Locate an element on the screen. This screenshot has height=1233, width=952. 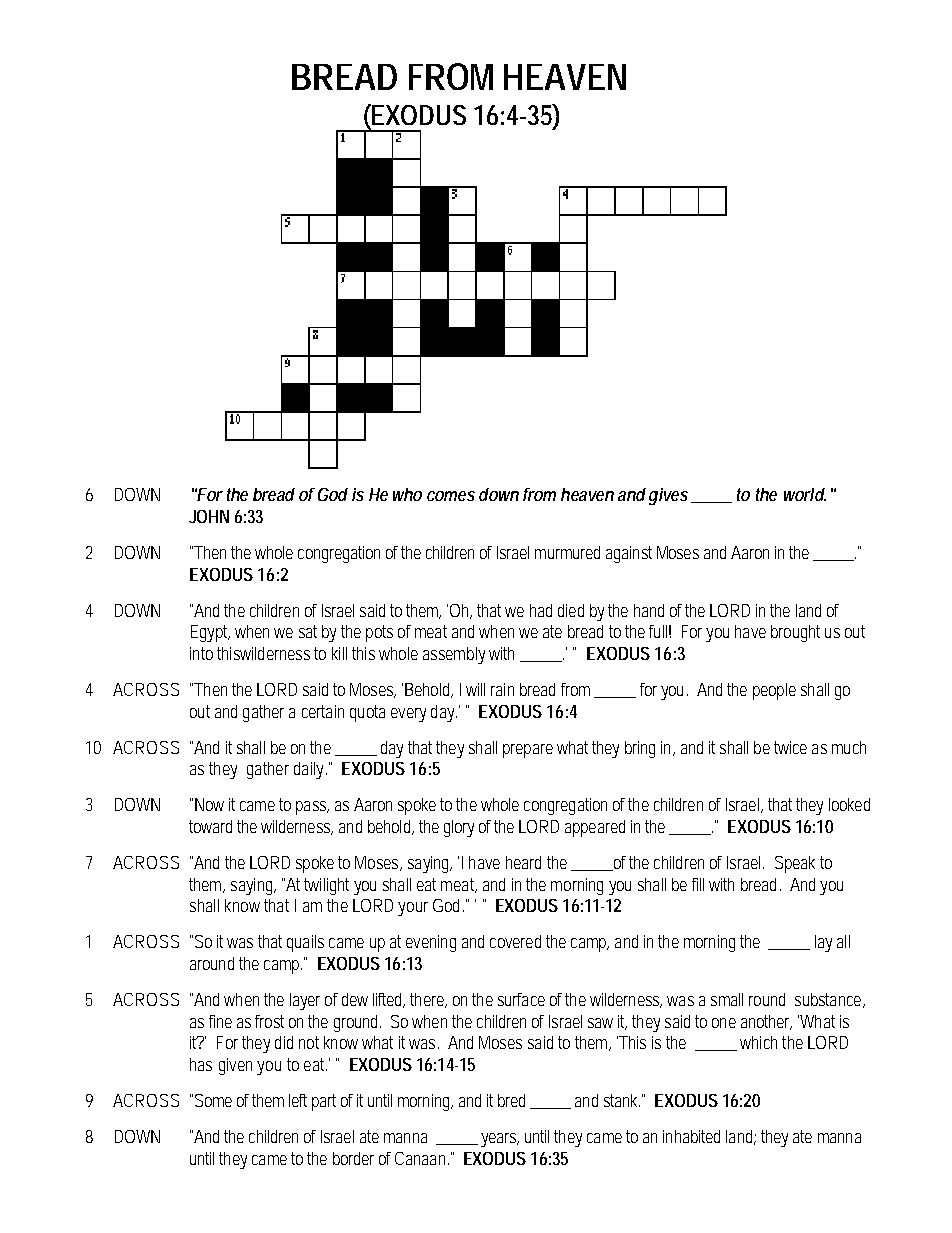
glory is located at coordinates (459, 828).
